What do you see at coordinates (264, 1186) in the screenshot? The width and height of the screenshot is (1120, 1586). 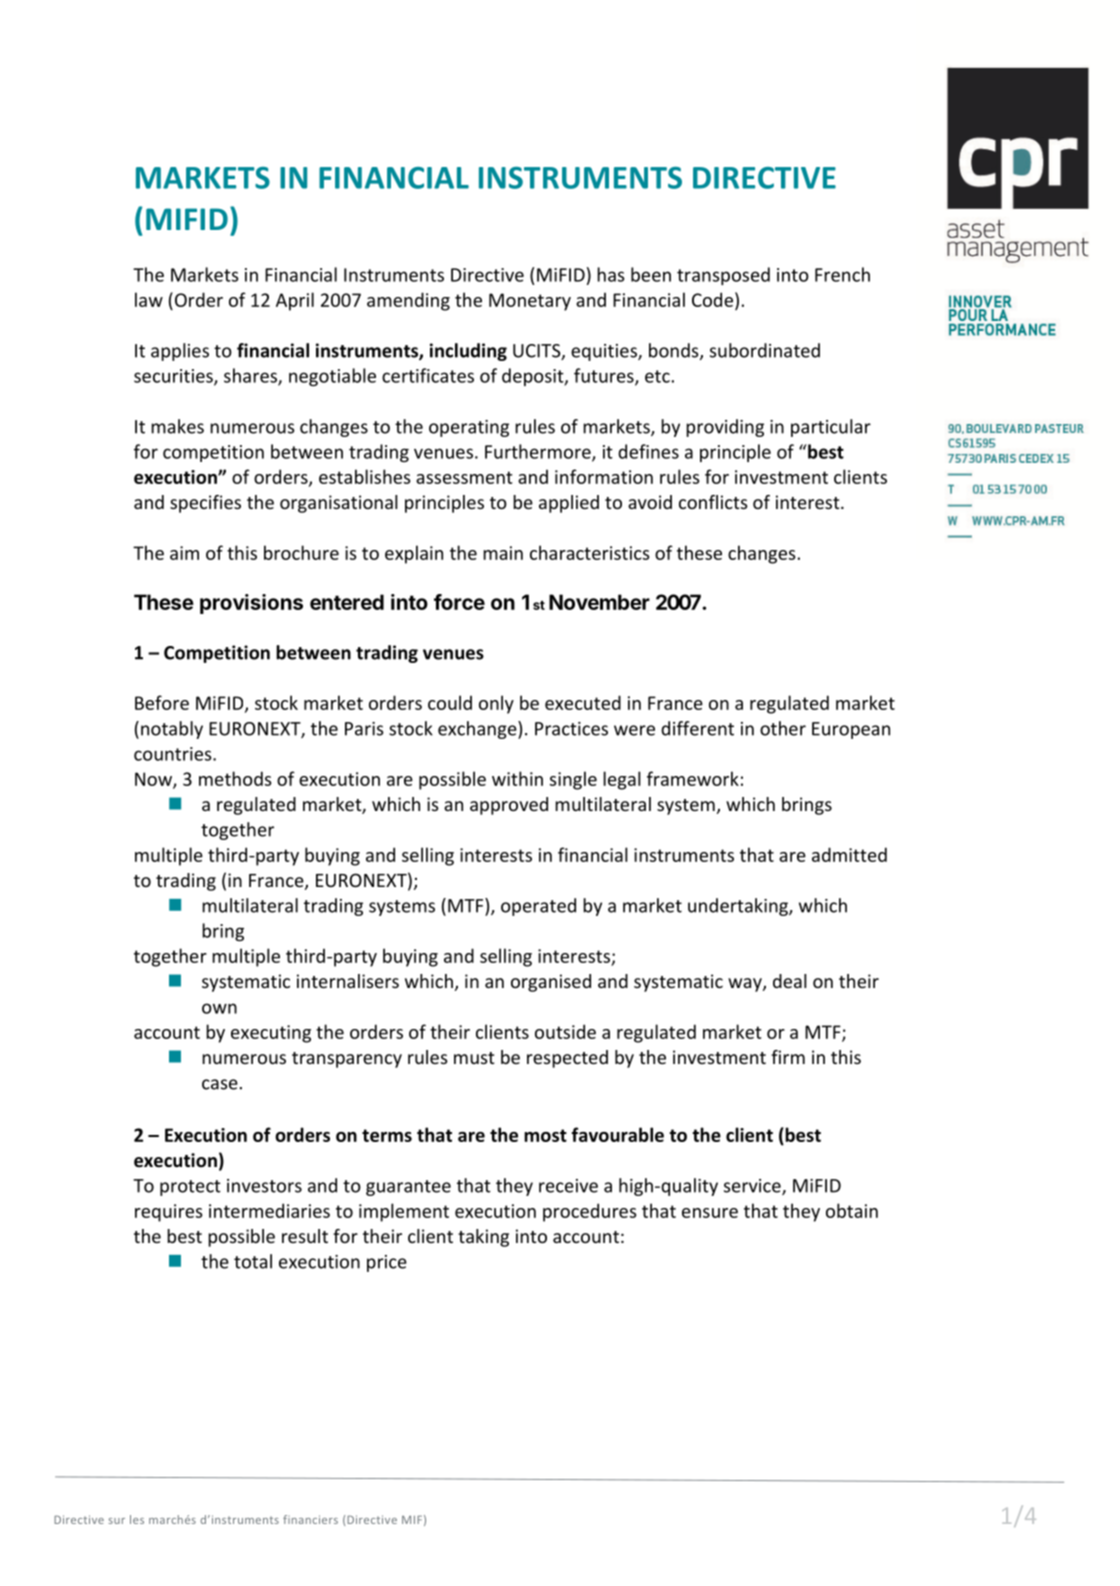 I see `investors` at bounding box center [264, 1186].
